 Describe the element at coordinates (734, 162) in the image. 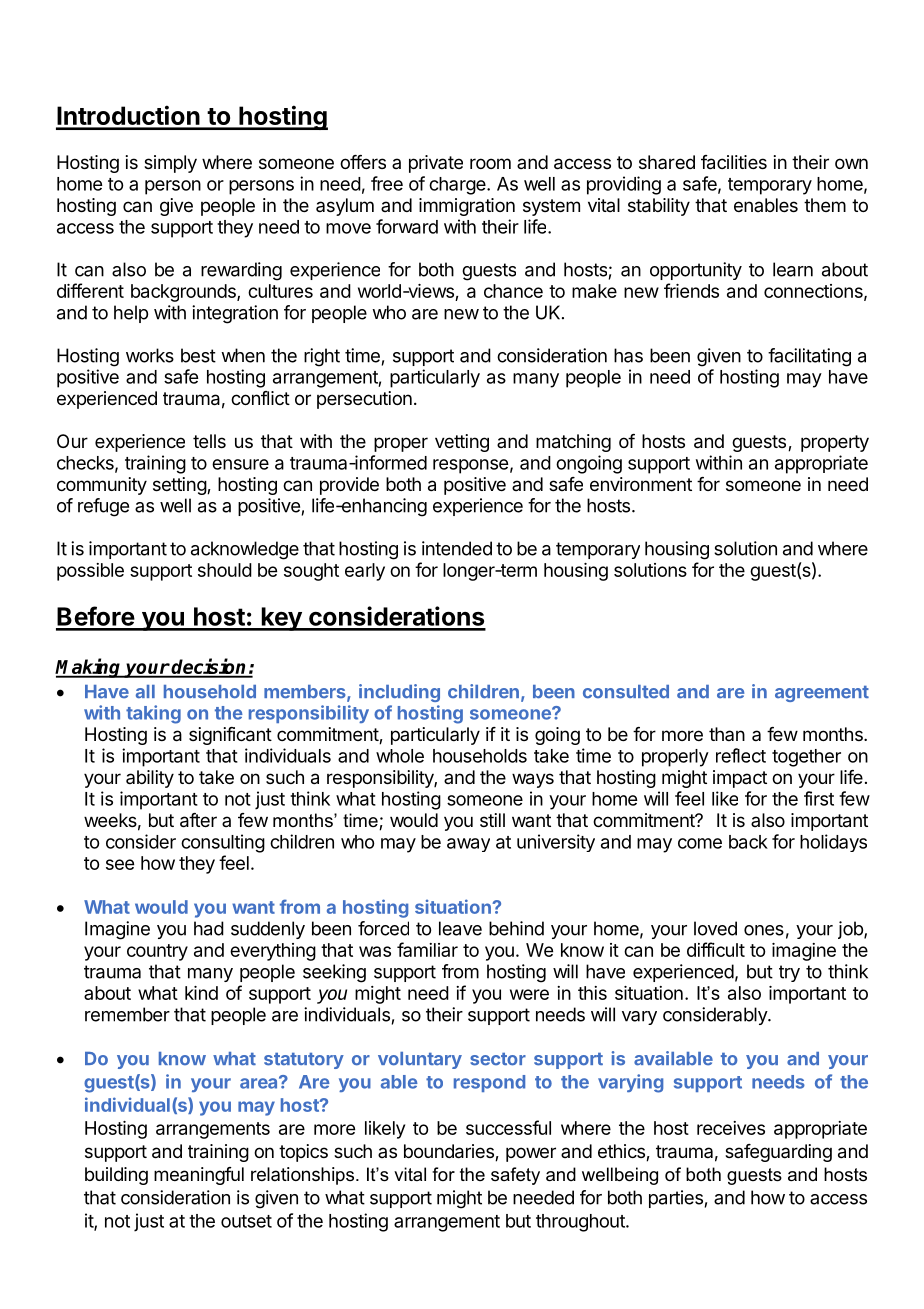

I see `facilities` at that location.
